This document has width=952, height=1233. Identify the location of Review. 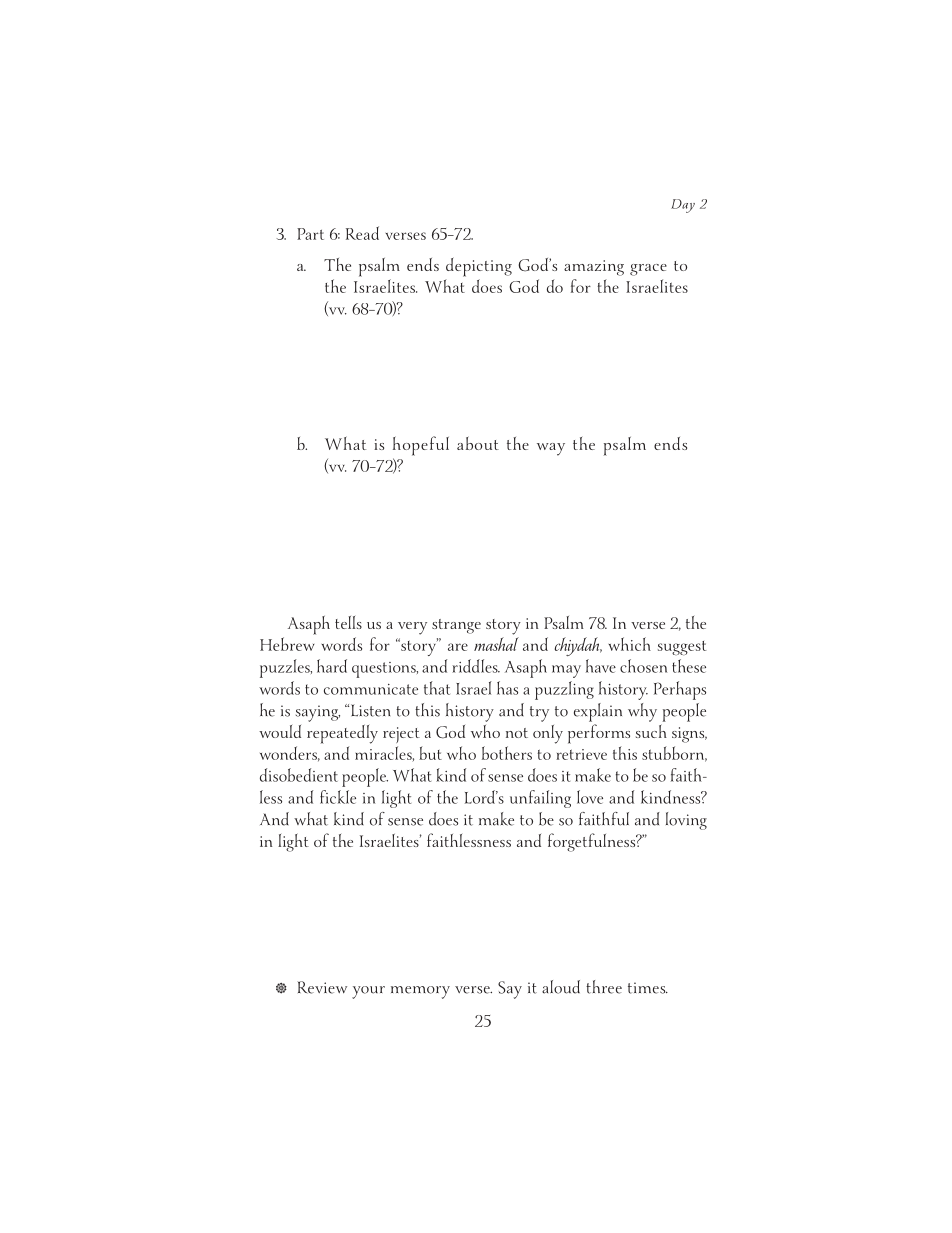
(322, 987).
